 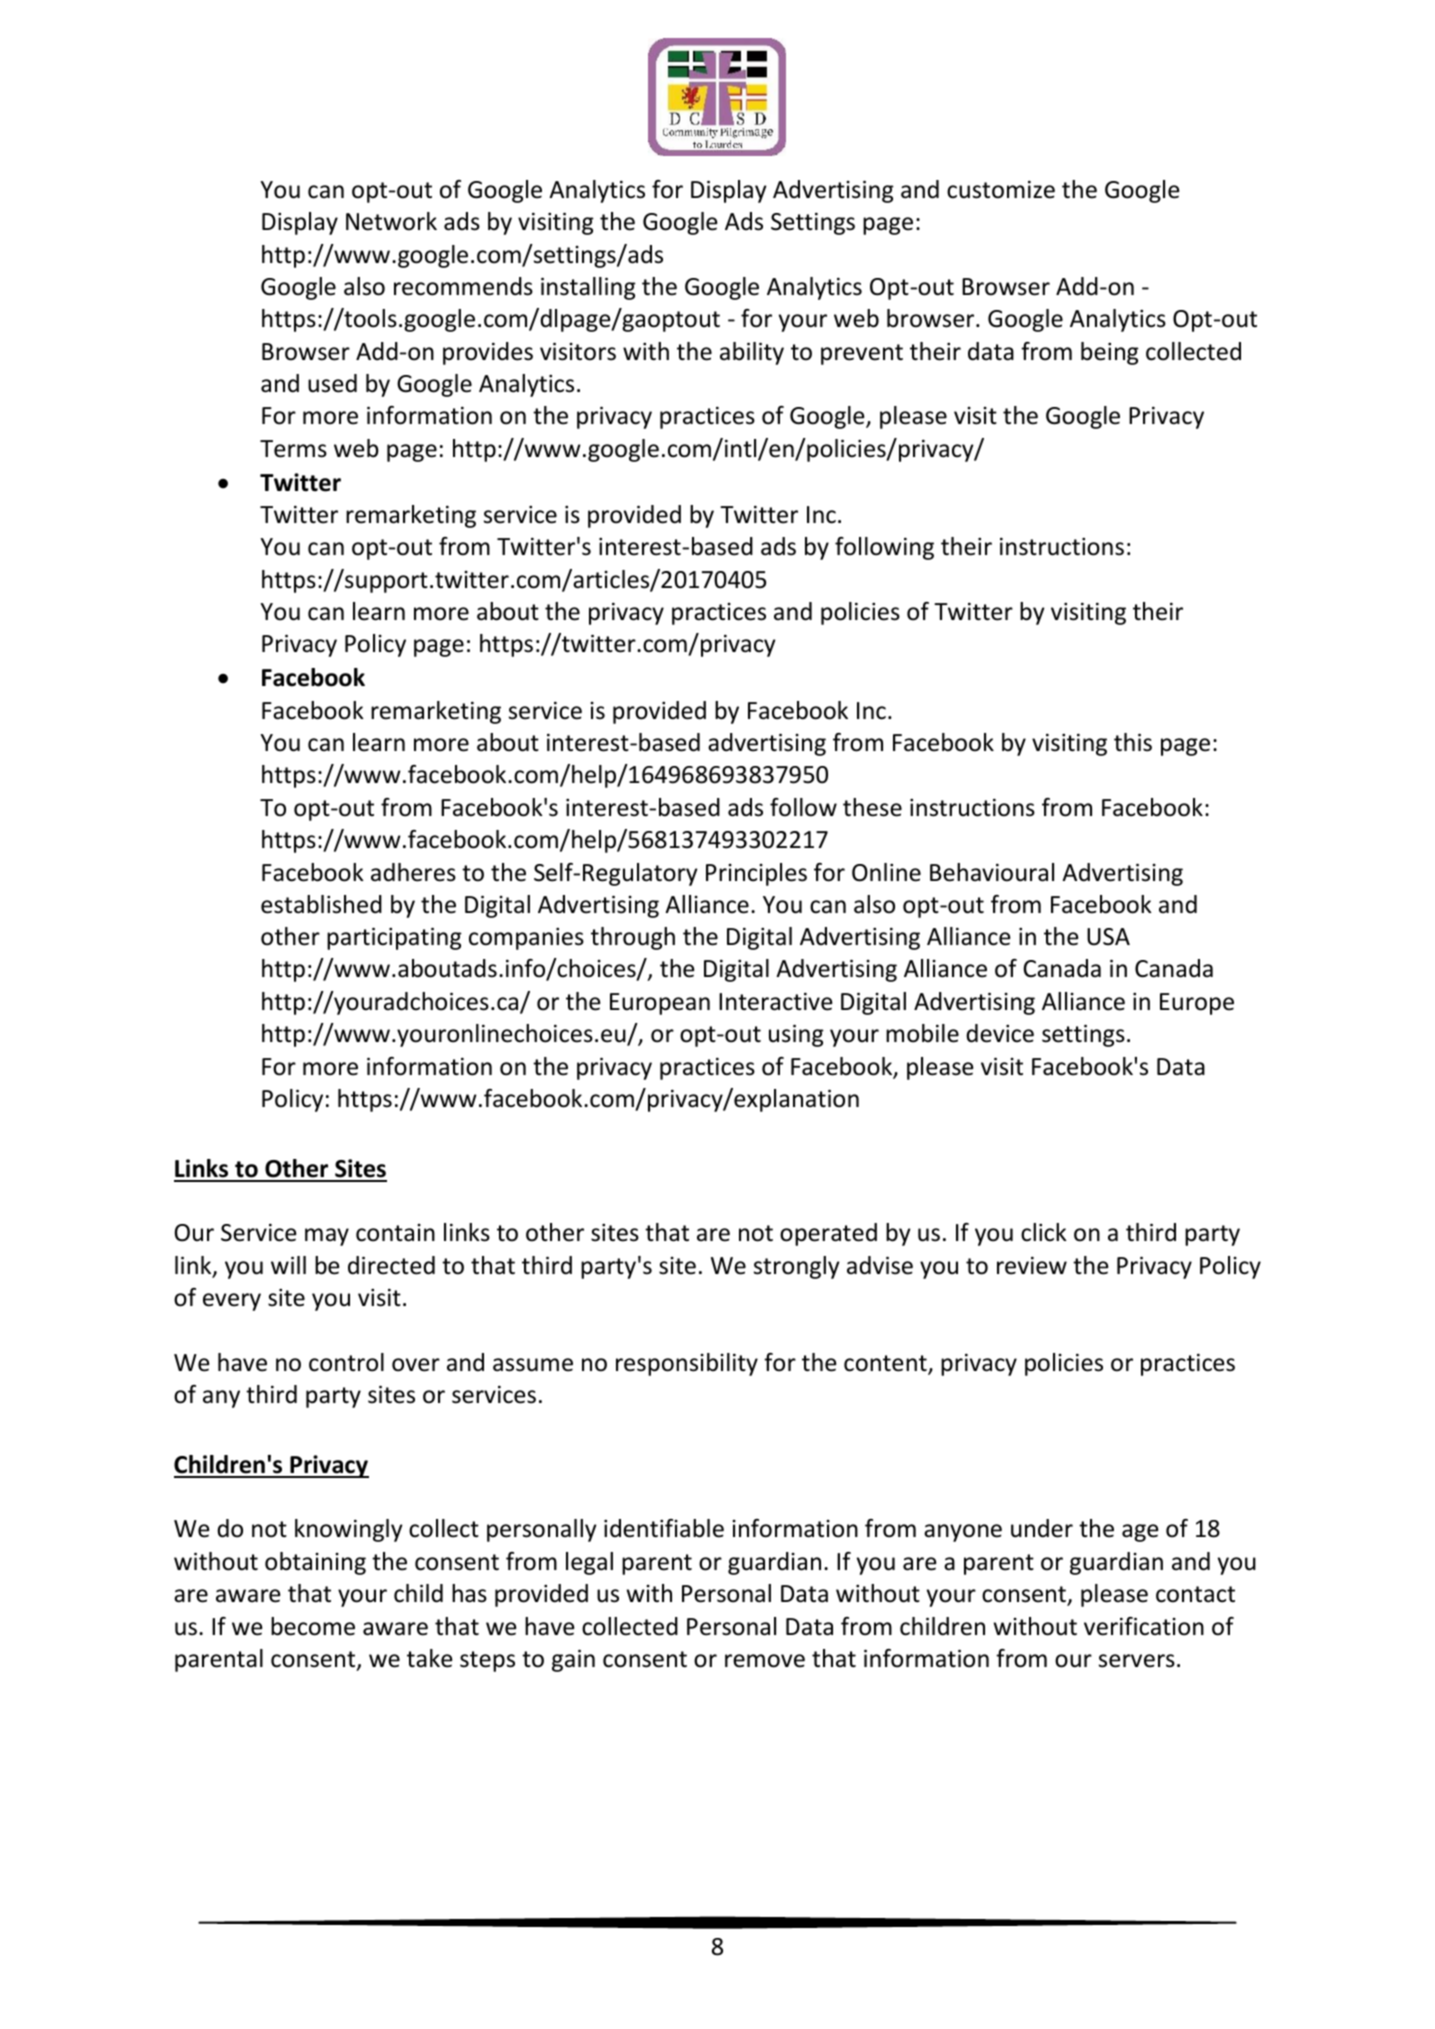 What do you see at coordinates (765, 1661) in the screenshot?
I see `remove` at bounding box center [765, 1661].
